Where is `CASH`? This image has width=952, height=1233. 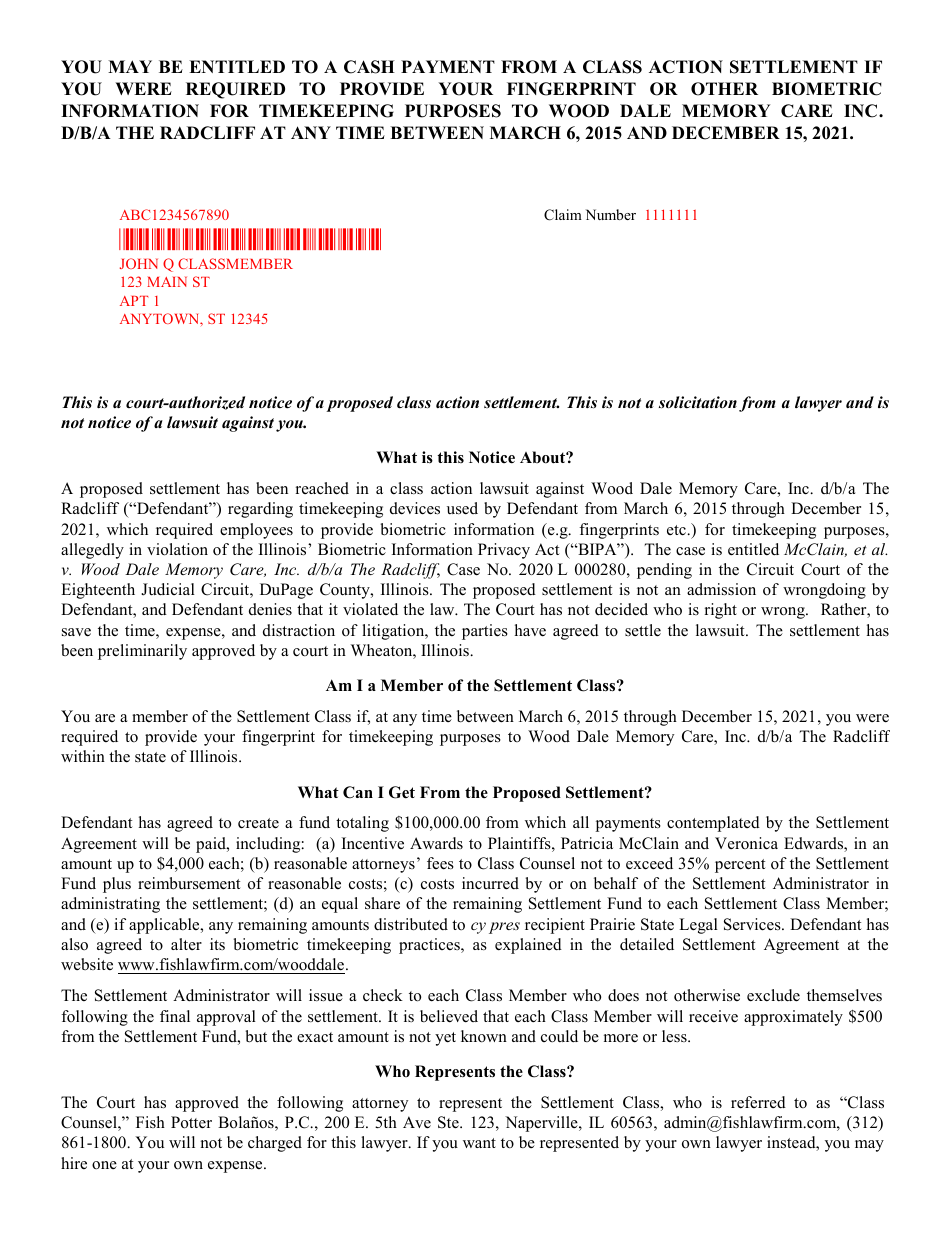 CASH is located at coordinates (369, 67).
